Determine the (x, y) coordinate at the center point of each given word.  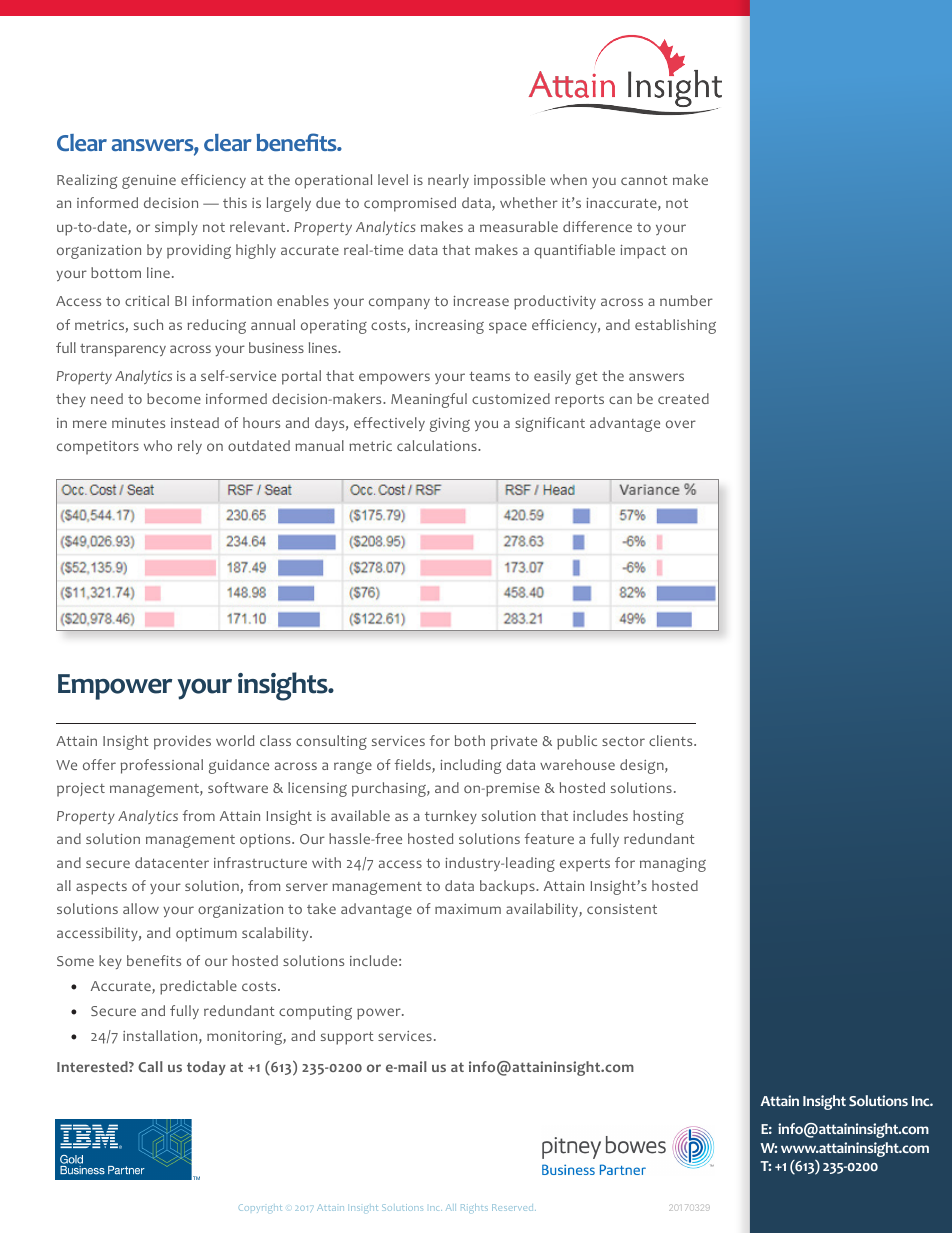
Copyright (260, 1208)
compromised (410, 204)
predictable (198, 987)
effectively (389, 424)
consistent (622, 909)
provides (182, 742)
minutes (138, 423)
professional (161, 766)
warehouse (577, 764)
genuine (149, 182)
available (360, 815)
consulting (331, 742)
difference (597, 226)
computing (315, 1013)
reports (579, 401)
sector (623, 741)
